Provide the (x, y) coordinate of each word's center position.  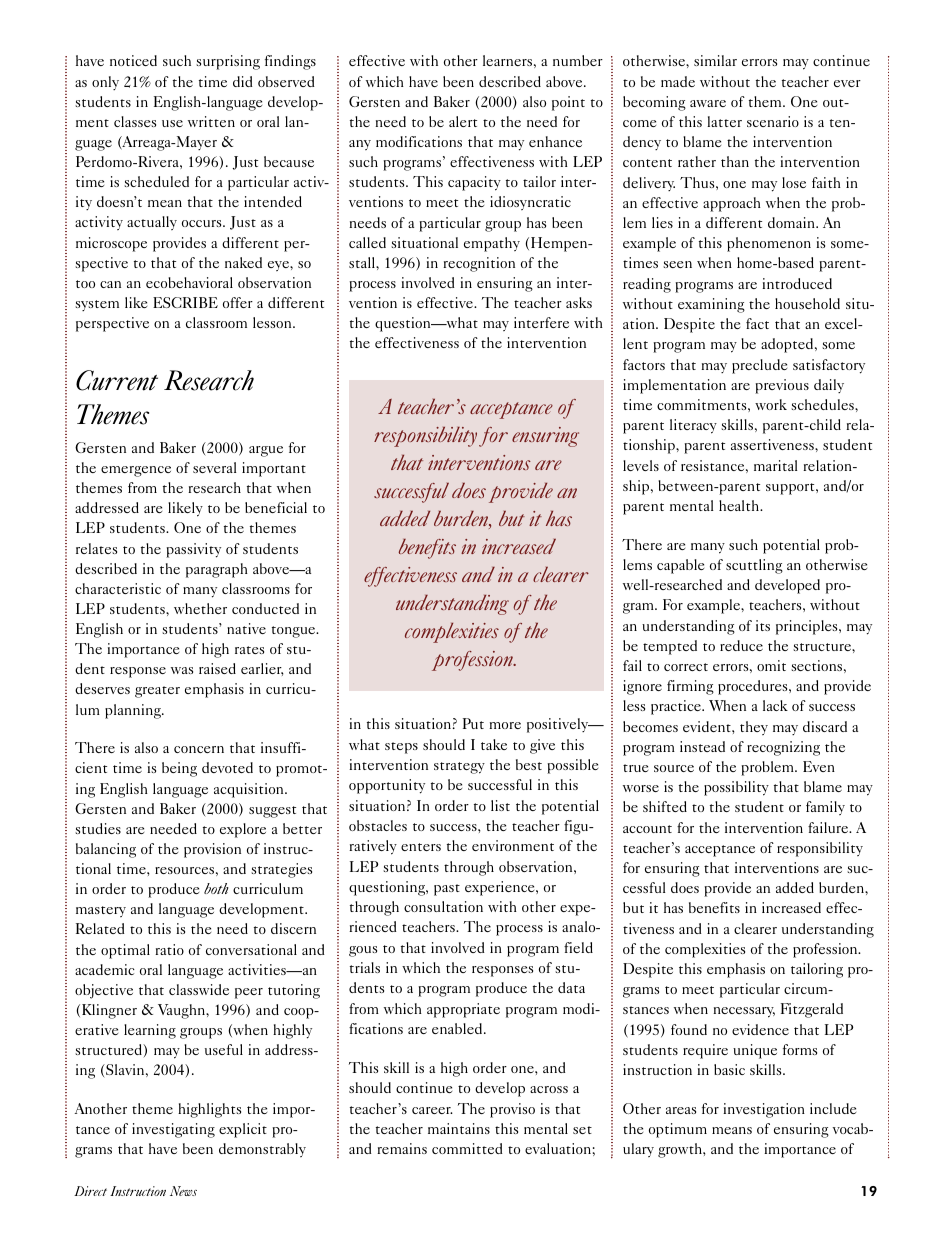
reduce (741, 645)
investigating (173, 1130)
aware (708, 103)
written (211, 121)
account (647, 829)
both (216, 888)
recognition (479, 264)
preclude (759, 366)
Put (473, 723)
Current (117, 380)
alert (463, 121)
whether (200, 608)
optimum (678, 1130)
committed (467, 1148)
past (447, 890)
